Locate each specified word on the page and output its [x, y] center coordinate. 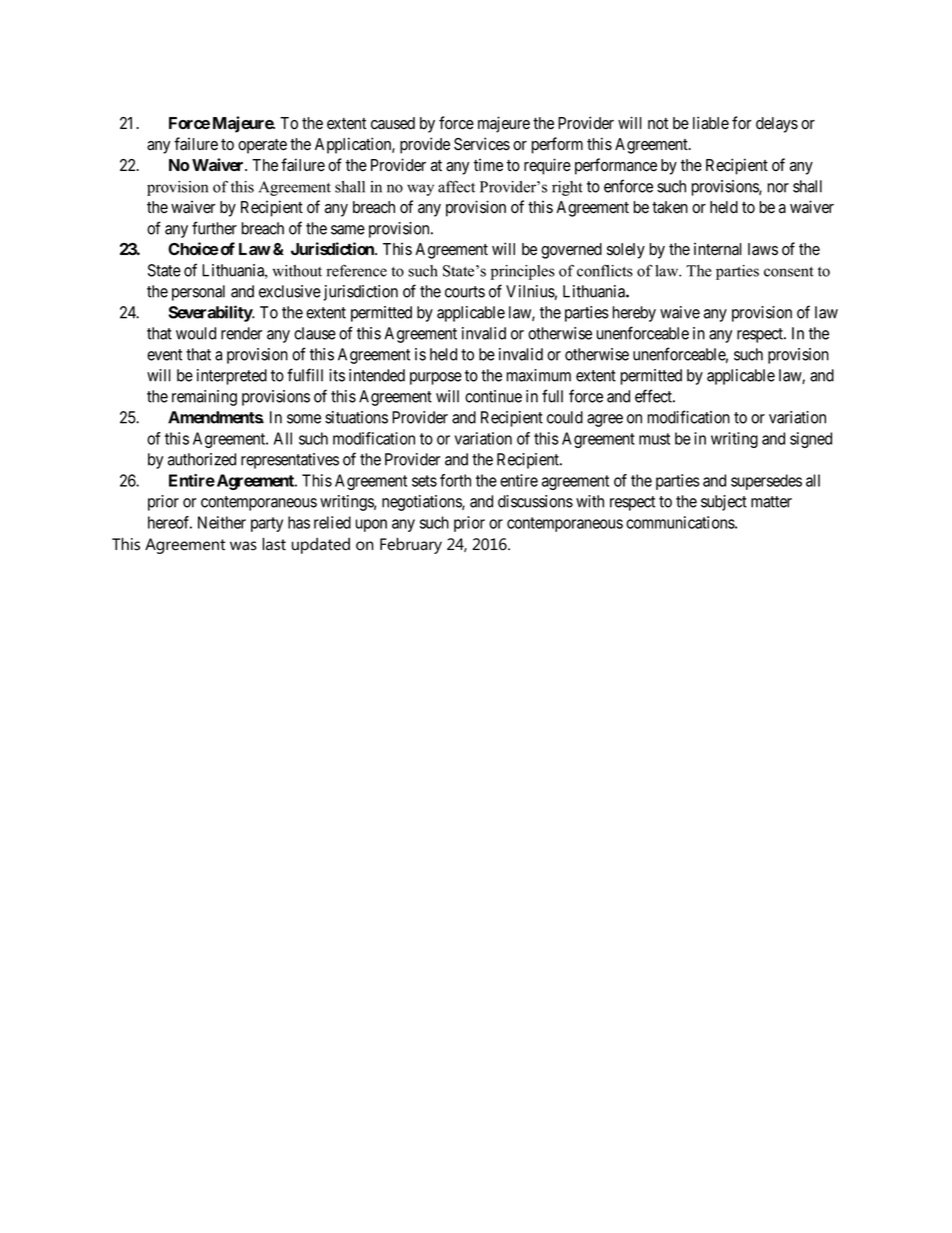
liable [711, 123]
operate [262, 146]
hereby [634, 314]
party [267, 524]
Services [482, 144]
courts [465, 292]
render [241, 333]
